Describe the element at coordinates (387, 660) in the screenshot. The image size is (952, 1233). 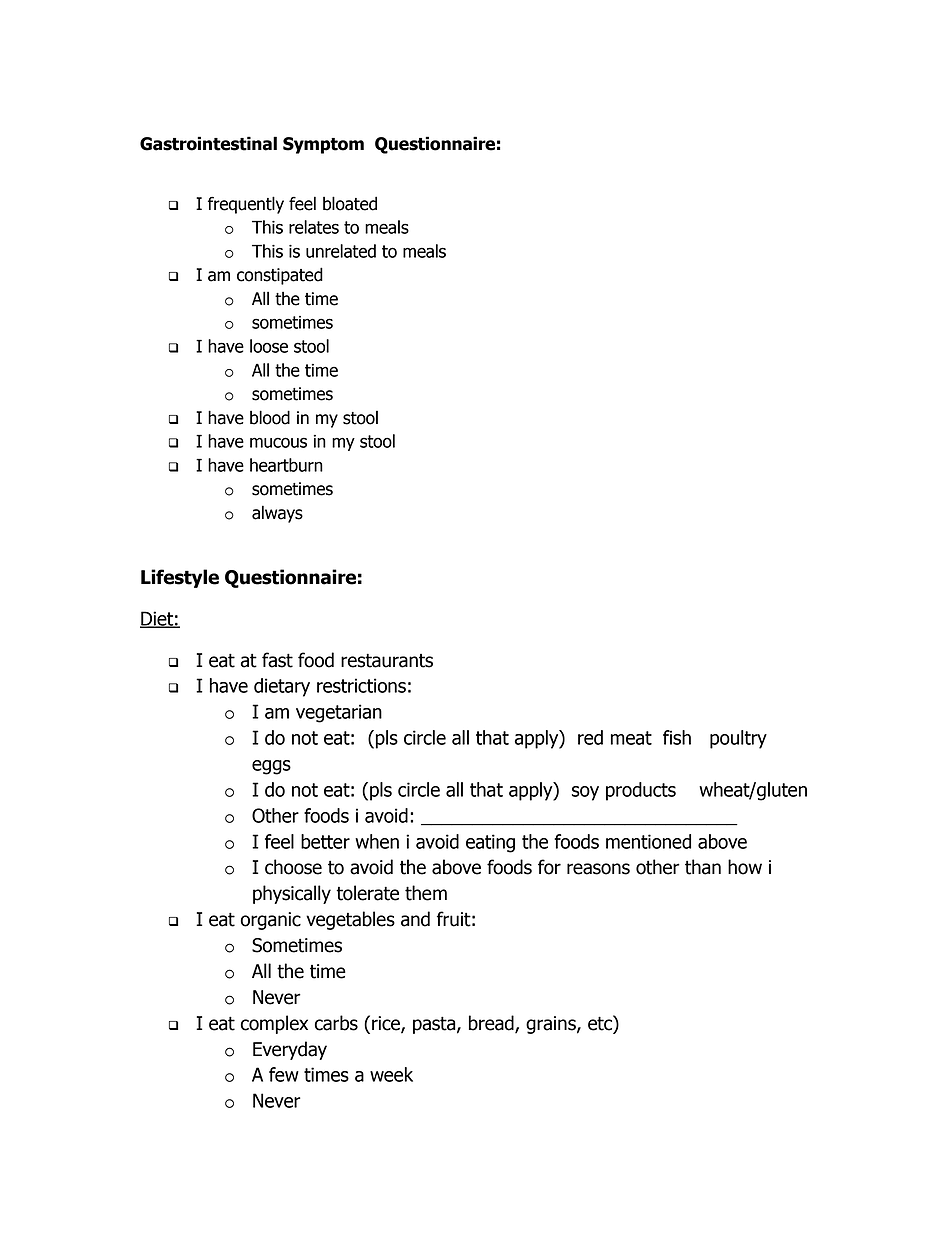
I see `restaurants` at that location.
